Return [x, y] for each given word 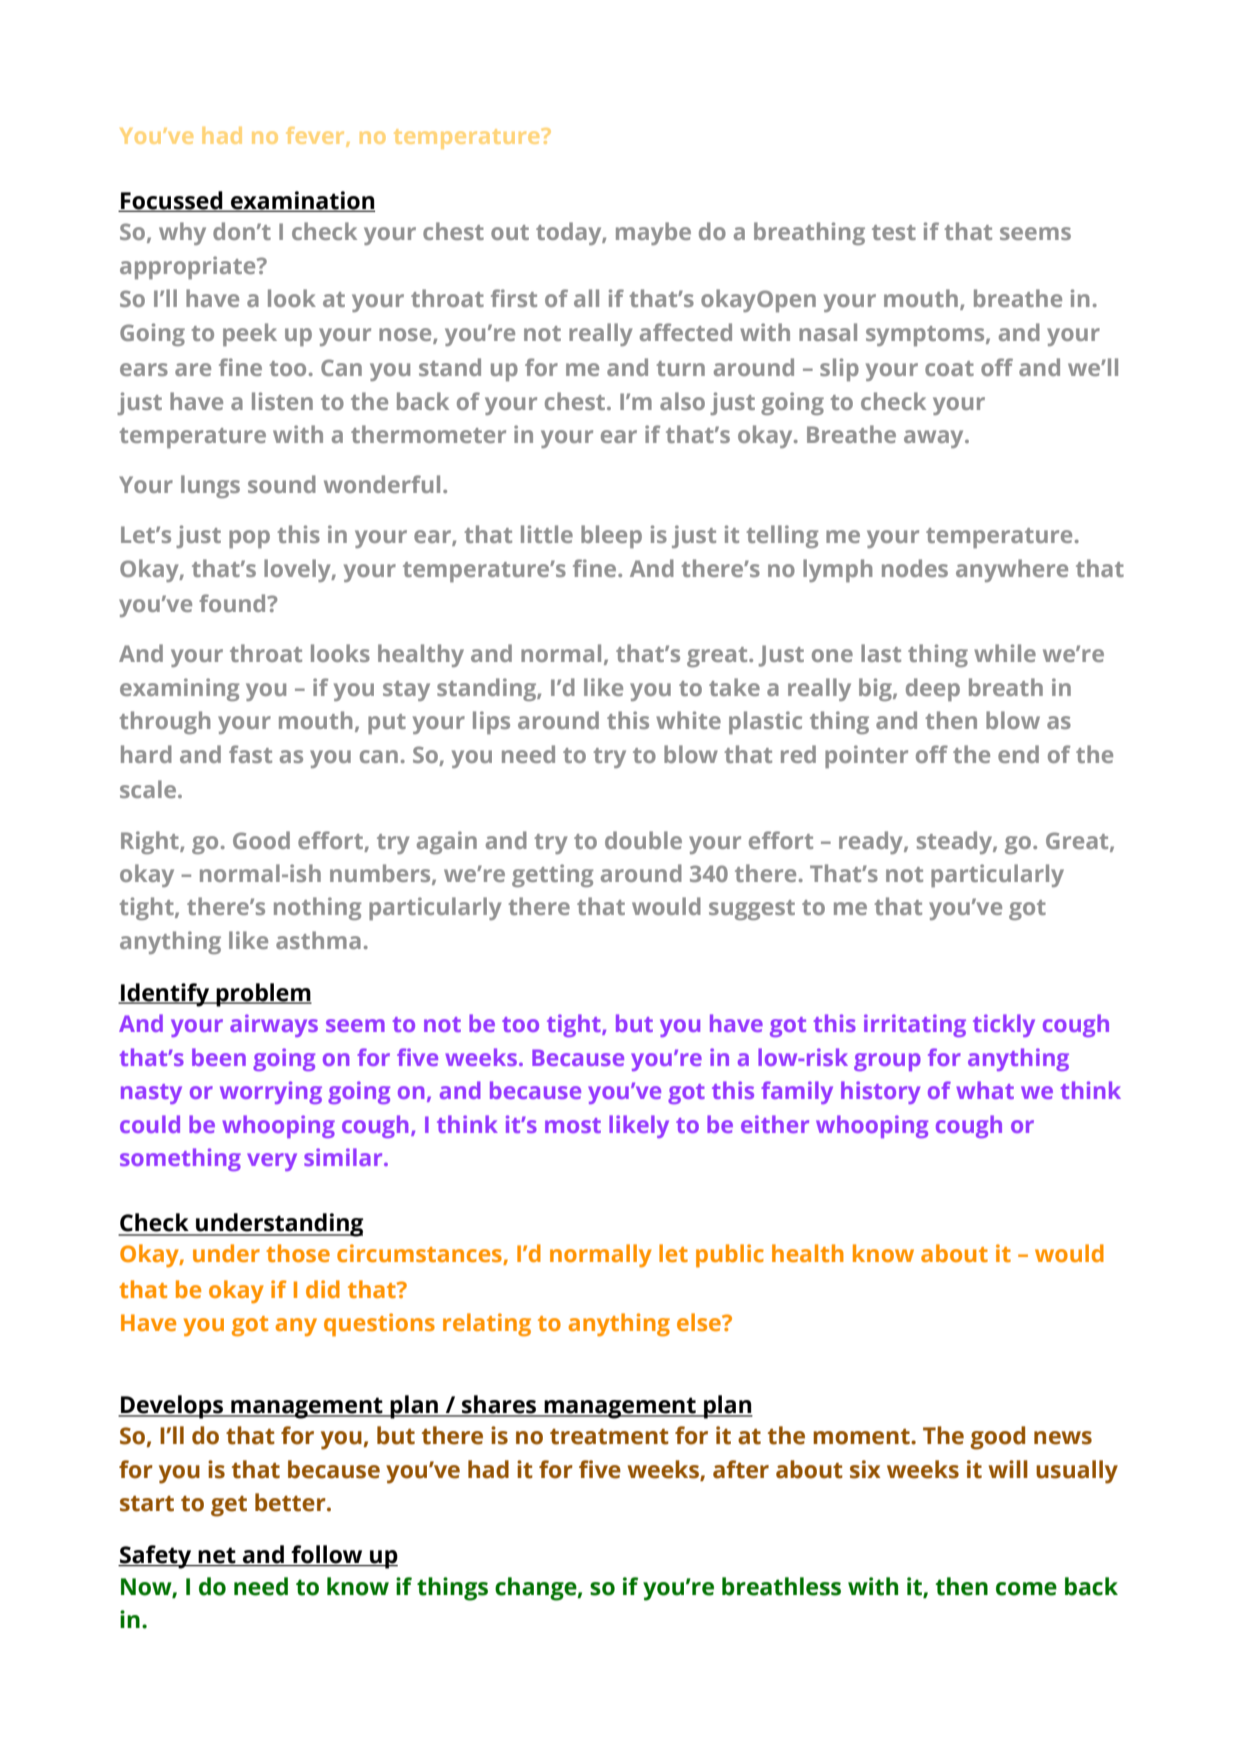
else [700, 1322]
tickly [1004, 1025]
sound [282, 484]
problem [263, 995]
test [894, 232]
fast [250, 754]
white [688, 720]
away [935, 439]
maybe [653, 233]
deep [933, 689]
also [682, 401]
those [298, 1253]
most [573, 1125]
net [217, 1556]
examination [302, 201]
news [1063, 1438]
